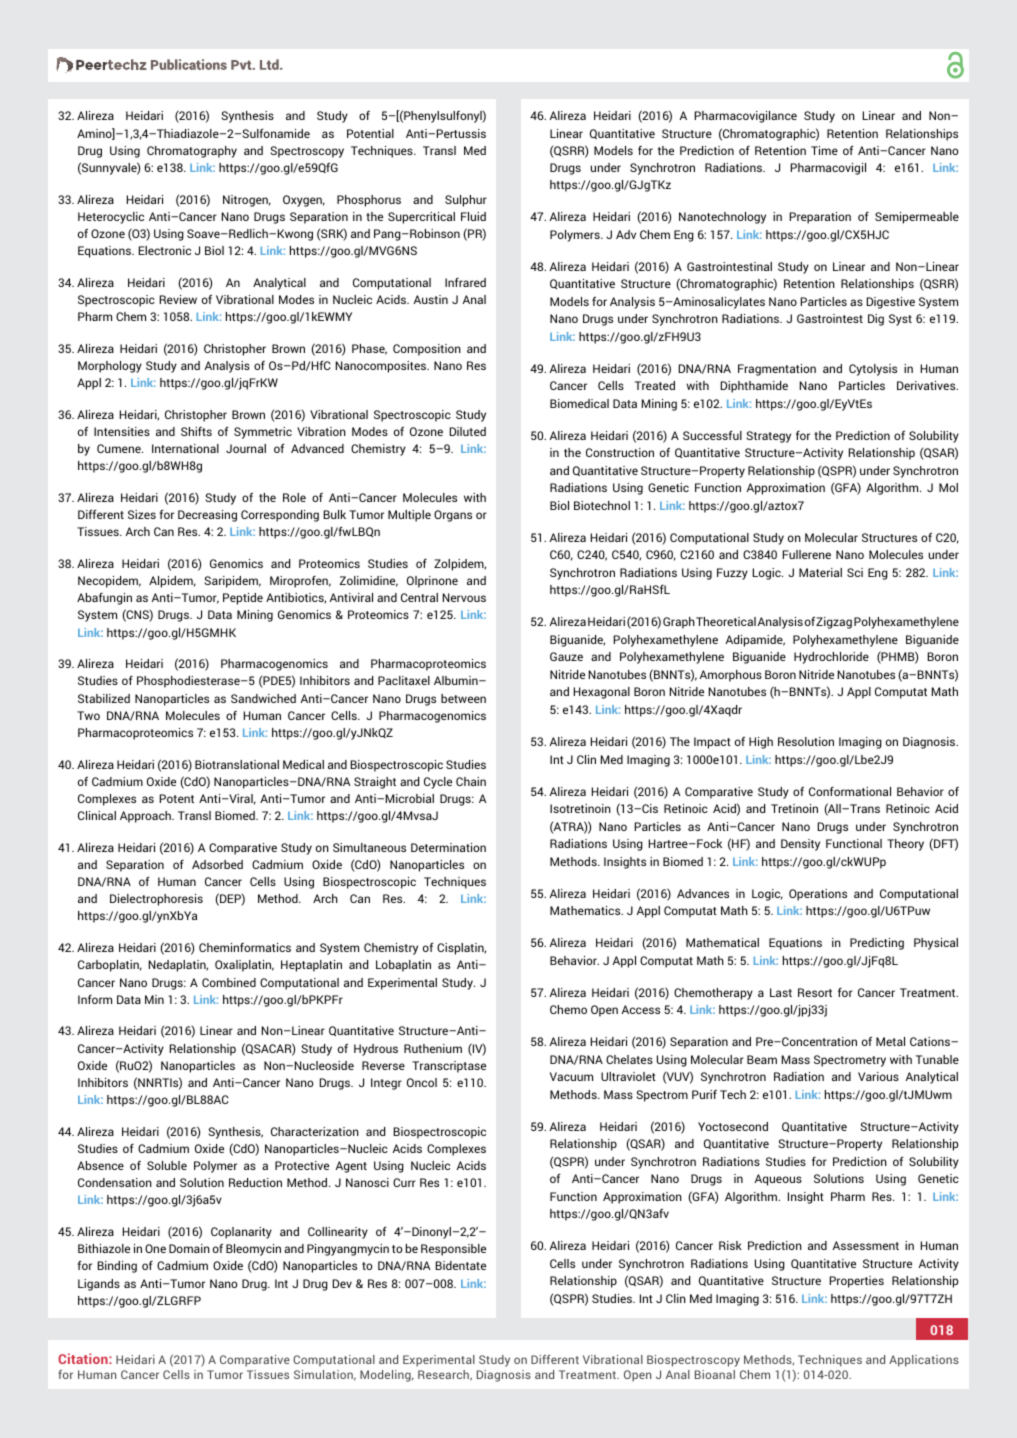 Image resolution: width=1017 pixels, height=1438 pixels. What do you see at coordinates (824, 150) in the document?
I see `Time` at bounding box center [824, 150].
